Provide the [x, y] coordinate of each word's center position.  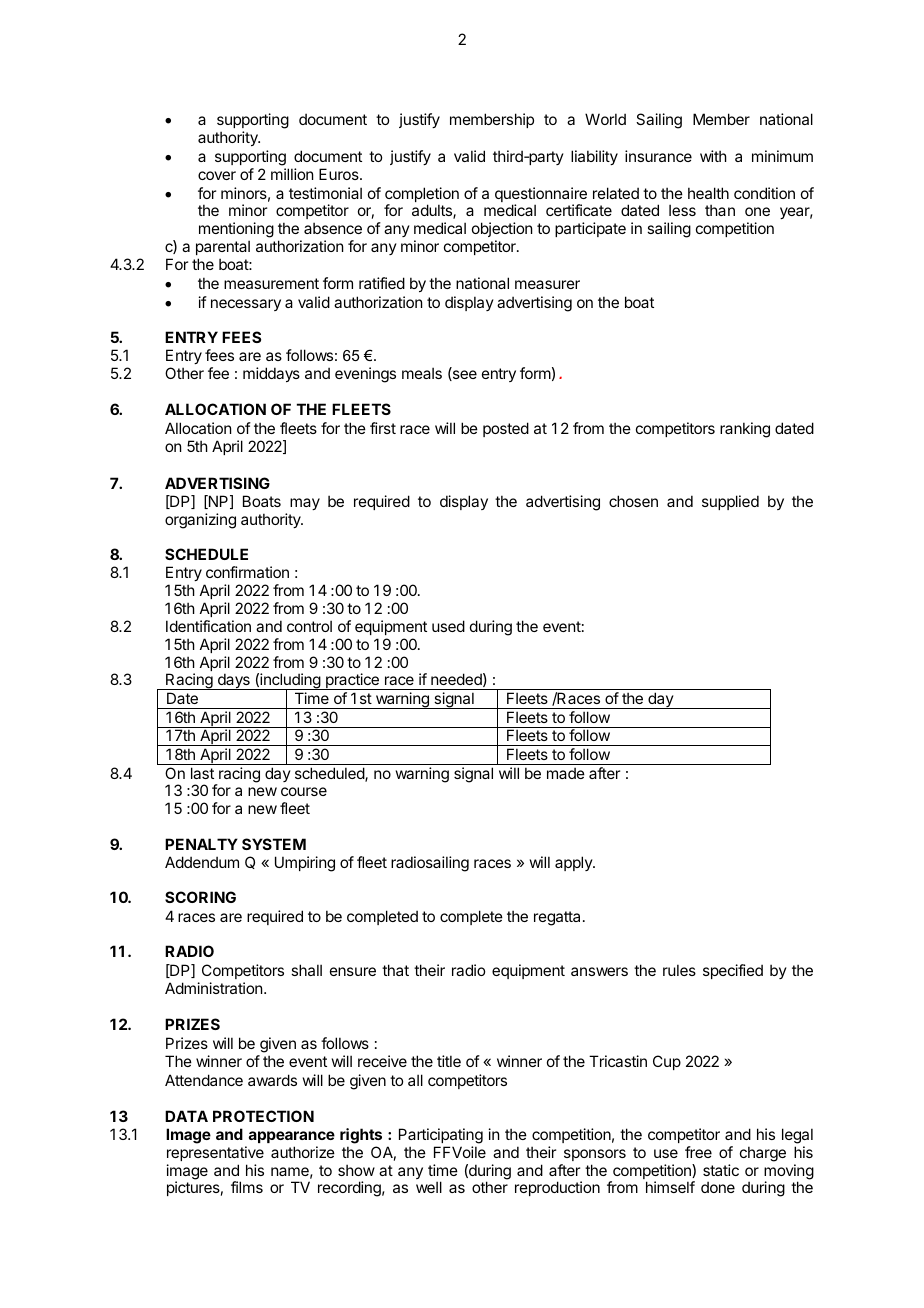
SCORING [200, 897]
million [292, 174]
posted [506, 429]
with [713, 156]
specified [733, 971]
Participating [441, 1136]
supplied [730, 502]
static [721, 1170]
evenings [365, 375]
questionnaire [541, 196]
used [448, 626]
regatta [557, 918]
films [247, 1187]
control [309, 626]
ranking [745, 430]
